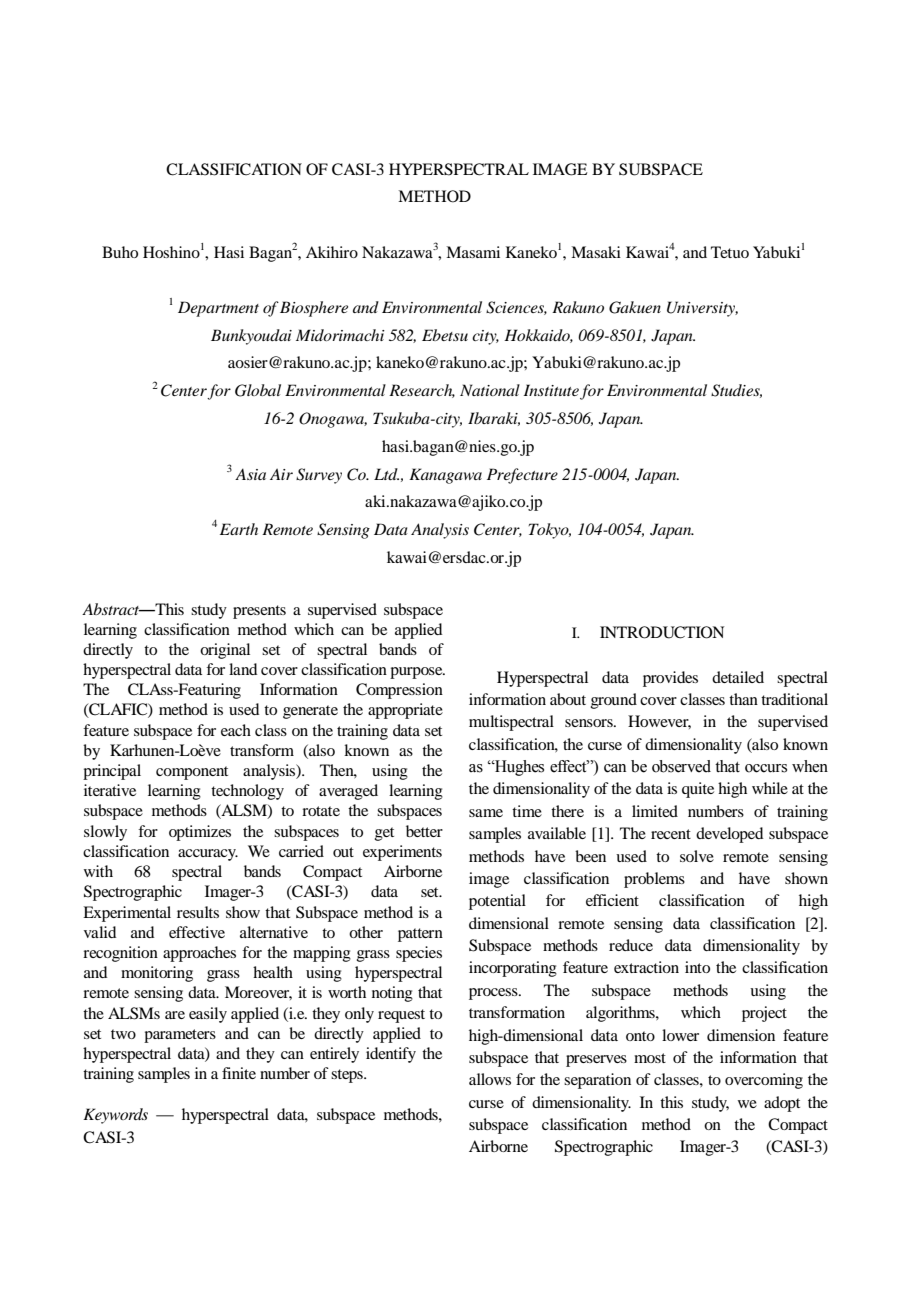  Describe the element at coordinates (473, 252) in the screenshot. I see `Masami` at that location.
